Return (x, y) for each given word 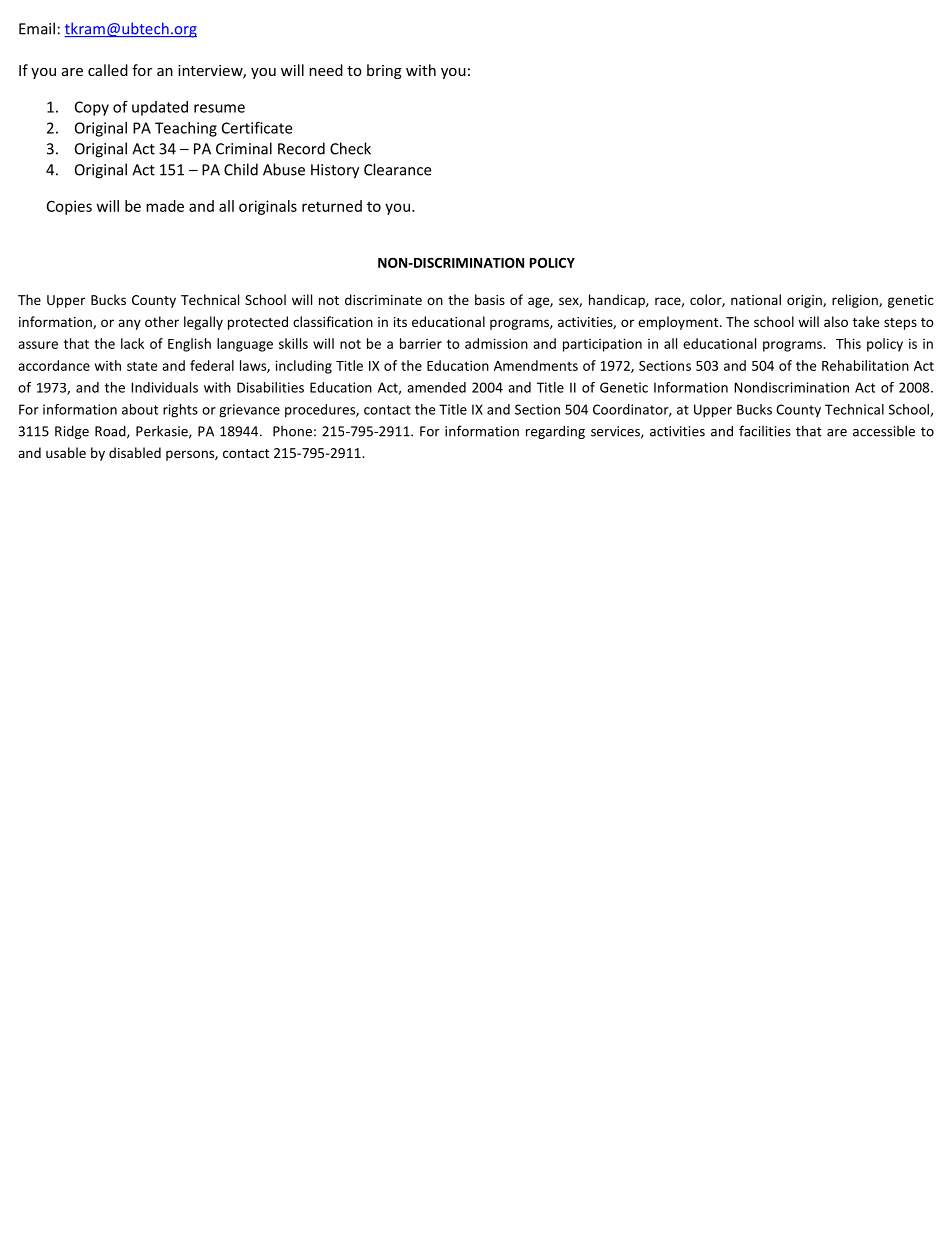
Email (37, 28)
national (756, 299)
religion (856, 301)
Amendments (536, 365)
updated (160, 108)
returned (332, 206)
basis (490, 299)
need (326, 70)
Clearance (397, 169)
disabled (135, 452)
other (162, 321)
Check (350, 148)
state (142, 366)
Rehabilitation (865, 365)
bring (384, 71)
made (165, 206)
